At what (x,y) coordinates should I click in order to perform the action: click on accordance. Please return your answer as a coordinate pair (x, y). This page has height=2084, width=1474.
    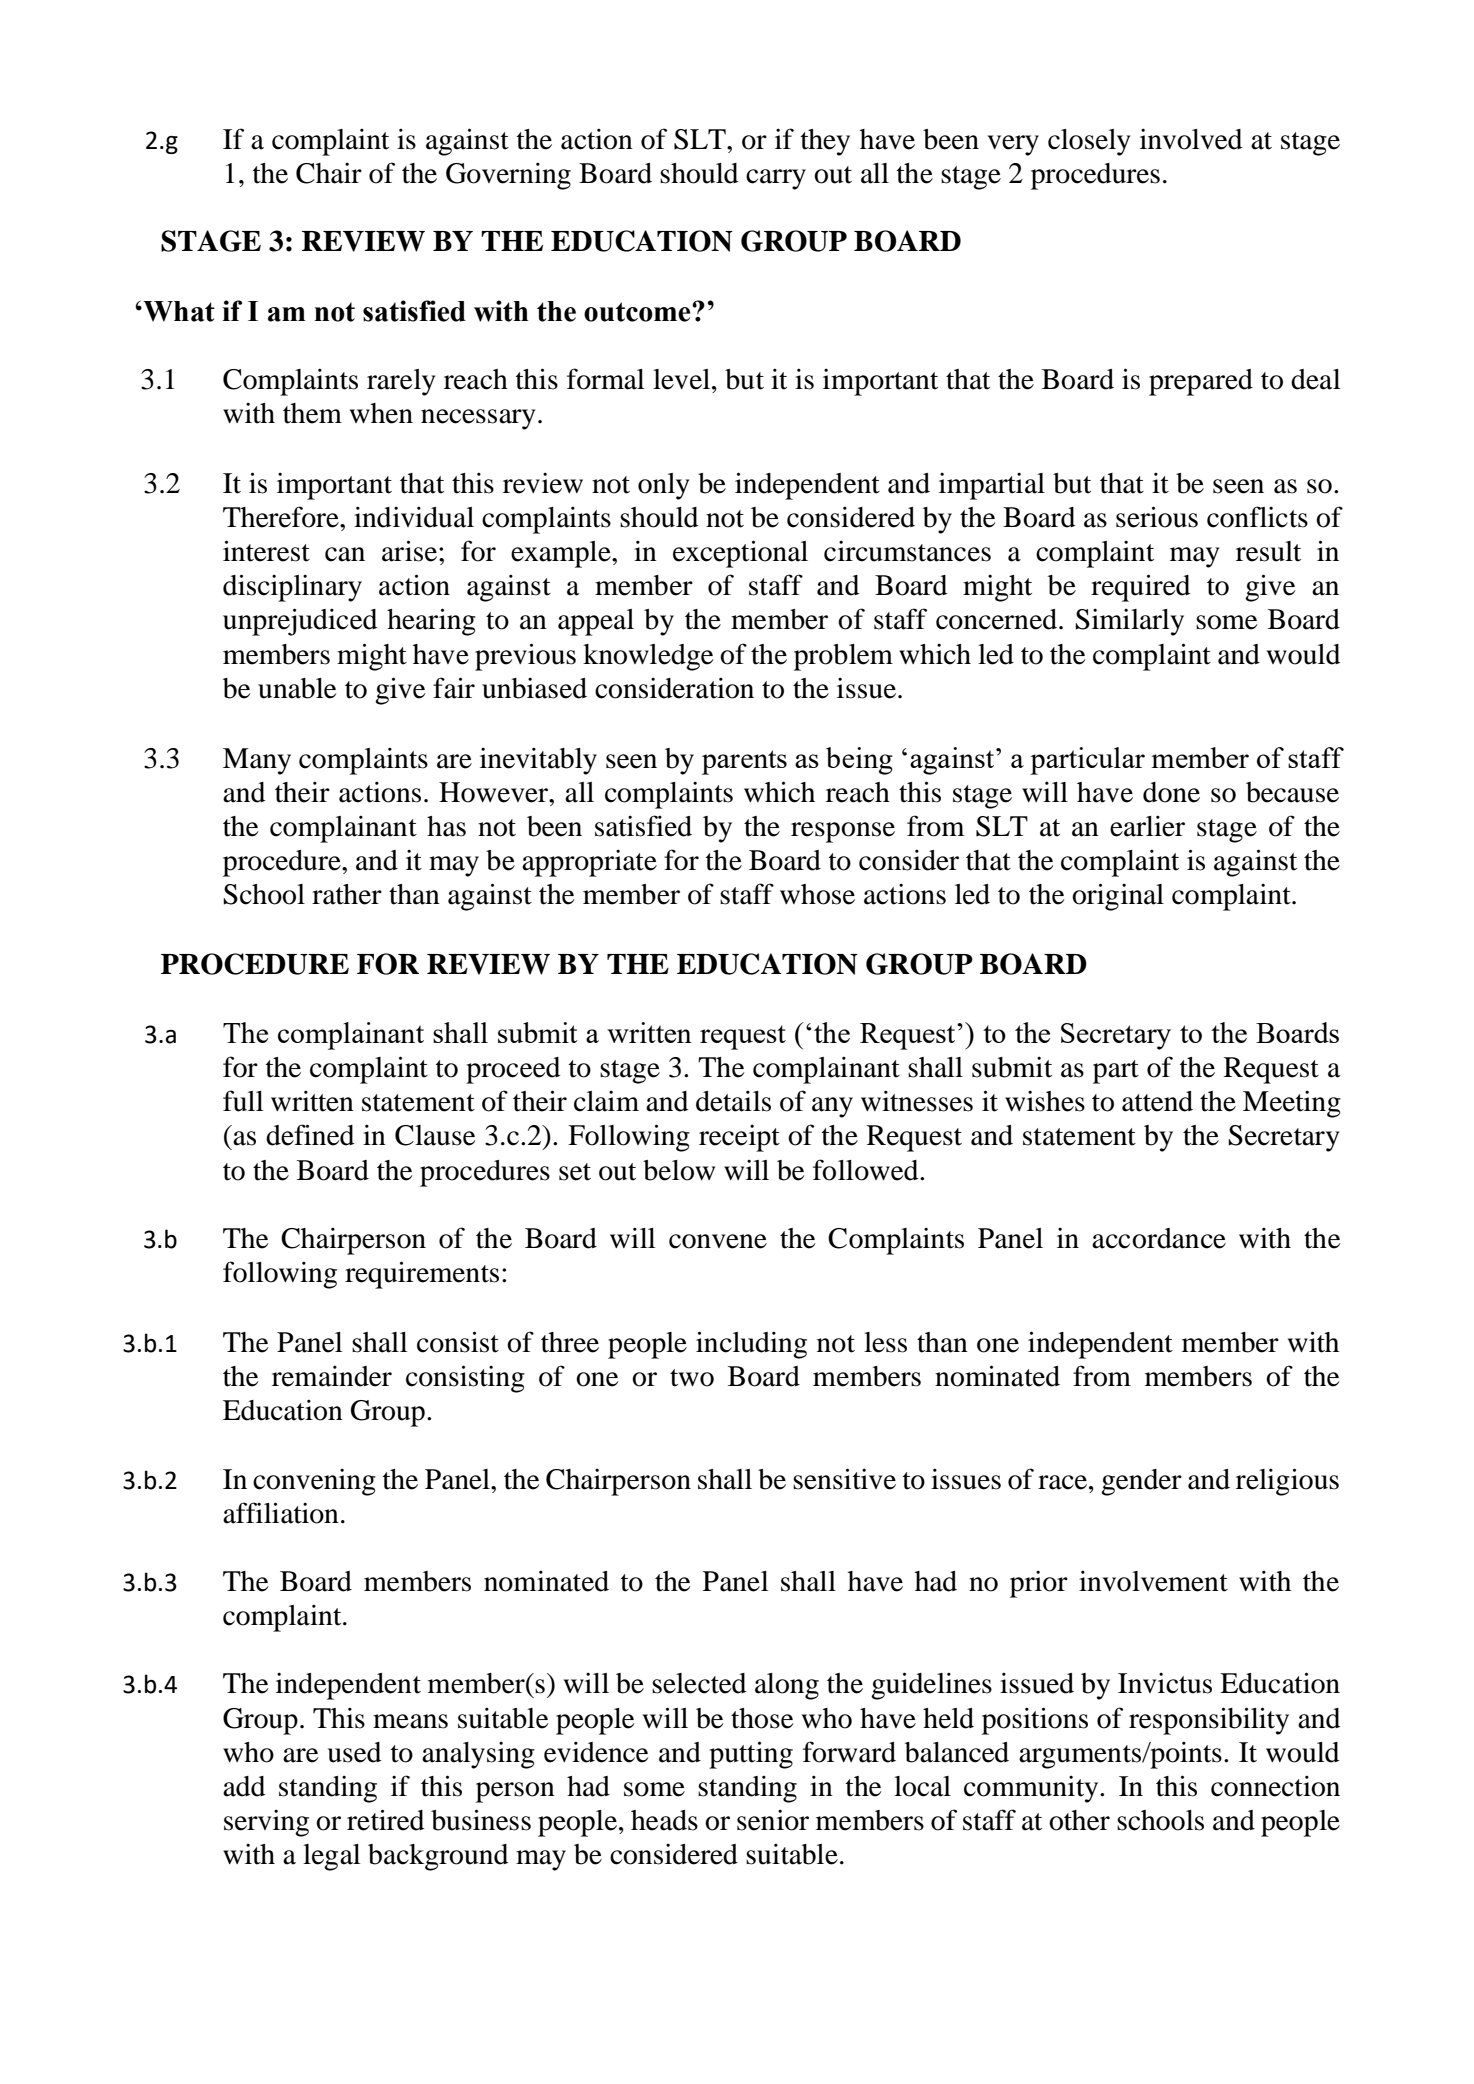
    Looking at the image, I should click on (1159, 1238).
